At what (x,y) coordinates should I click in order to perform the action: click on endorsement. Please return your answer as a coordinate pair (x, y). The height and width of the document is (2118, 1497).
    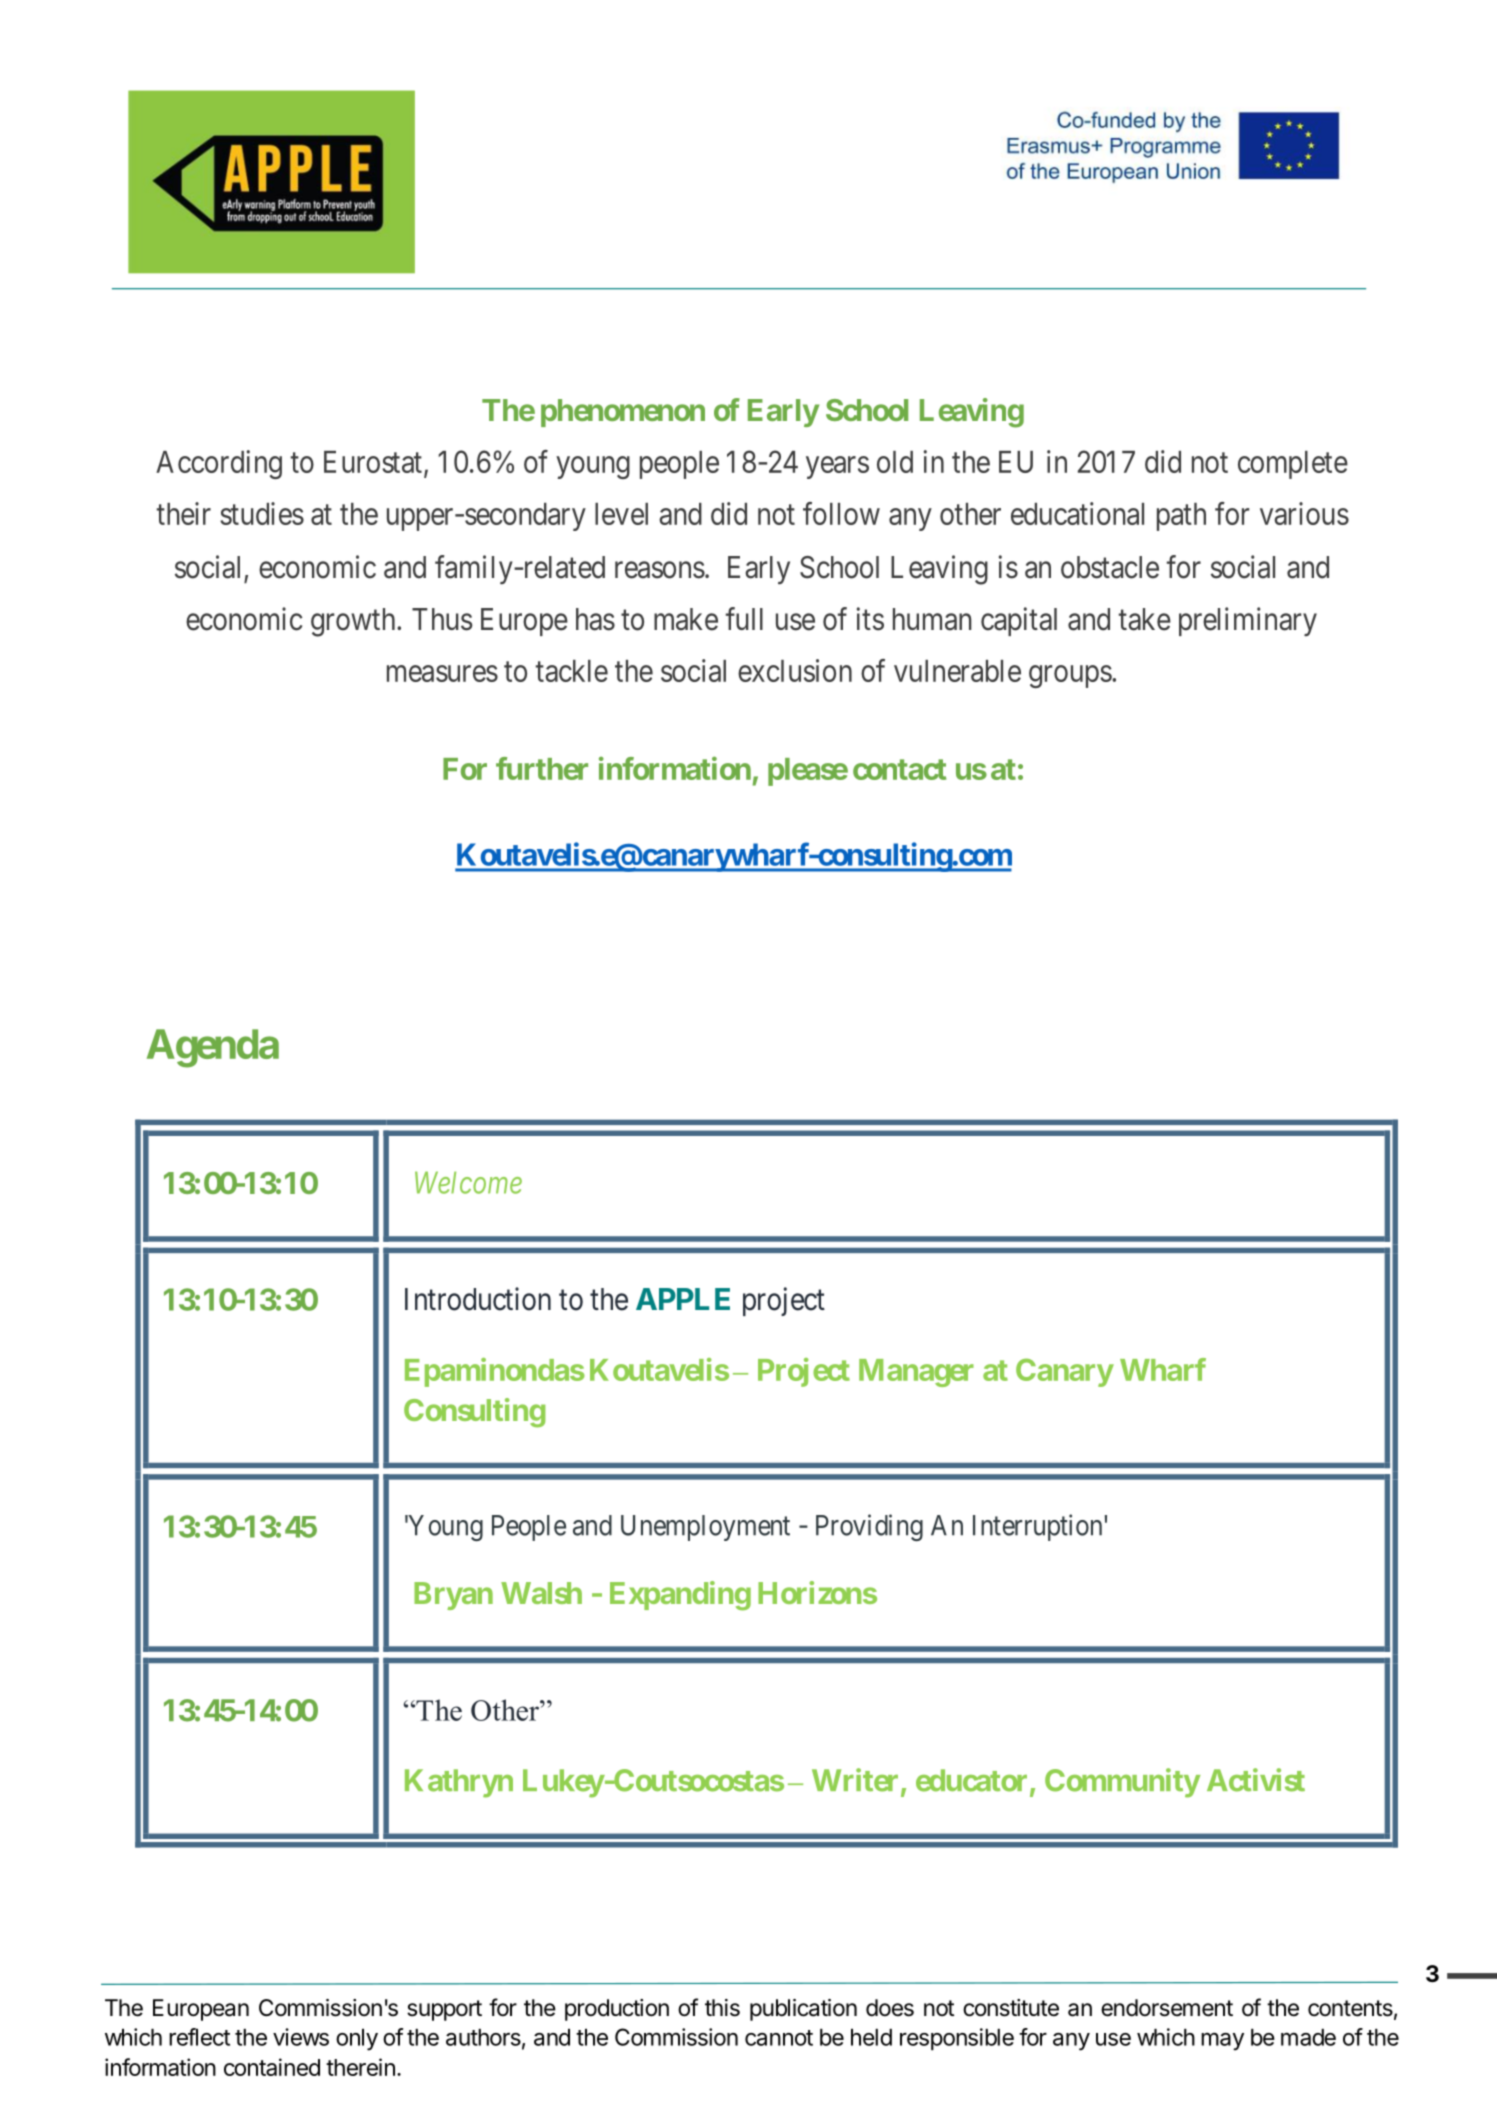
    Looking at the image, I should click on (1167, 2008).
